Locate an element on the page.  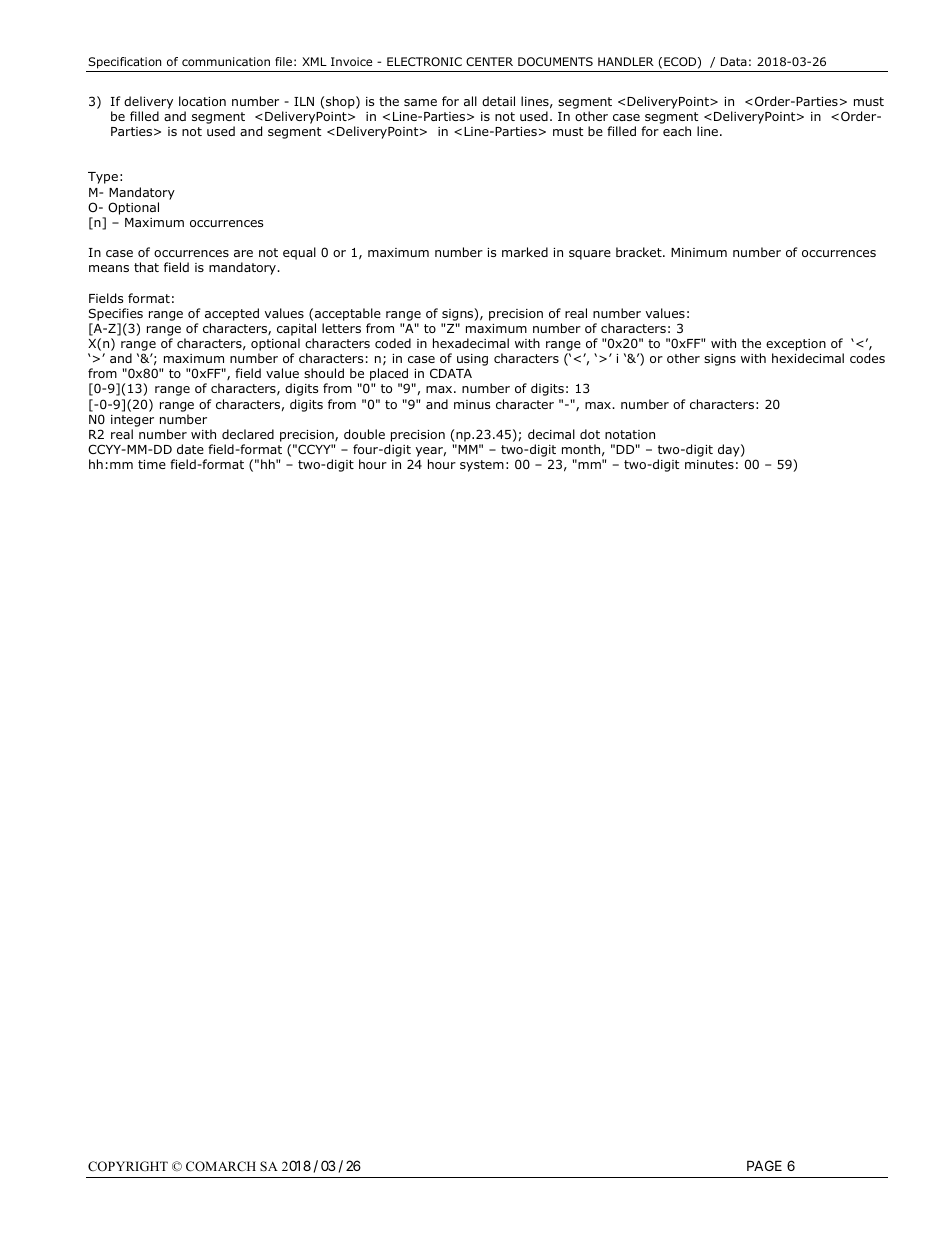
minutes is located at coordinates (709, 464).
